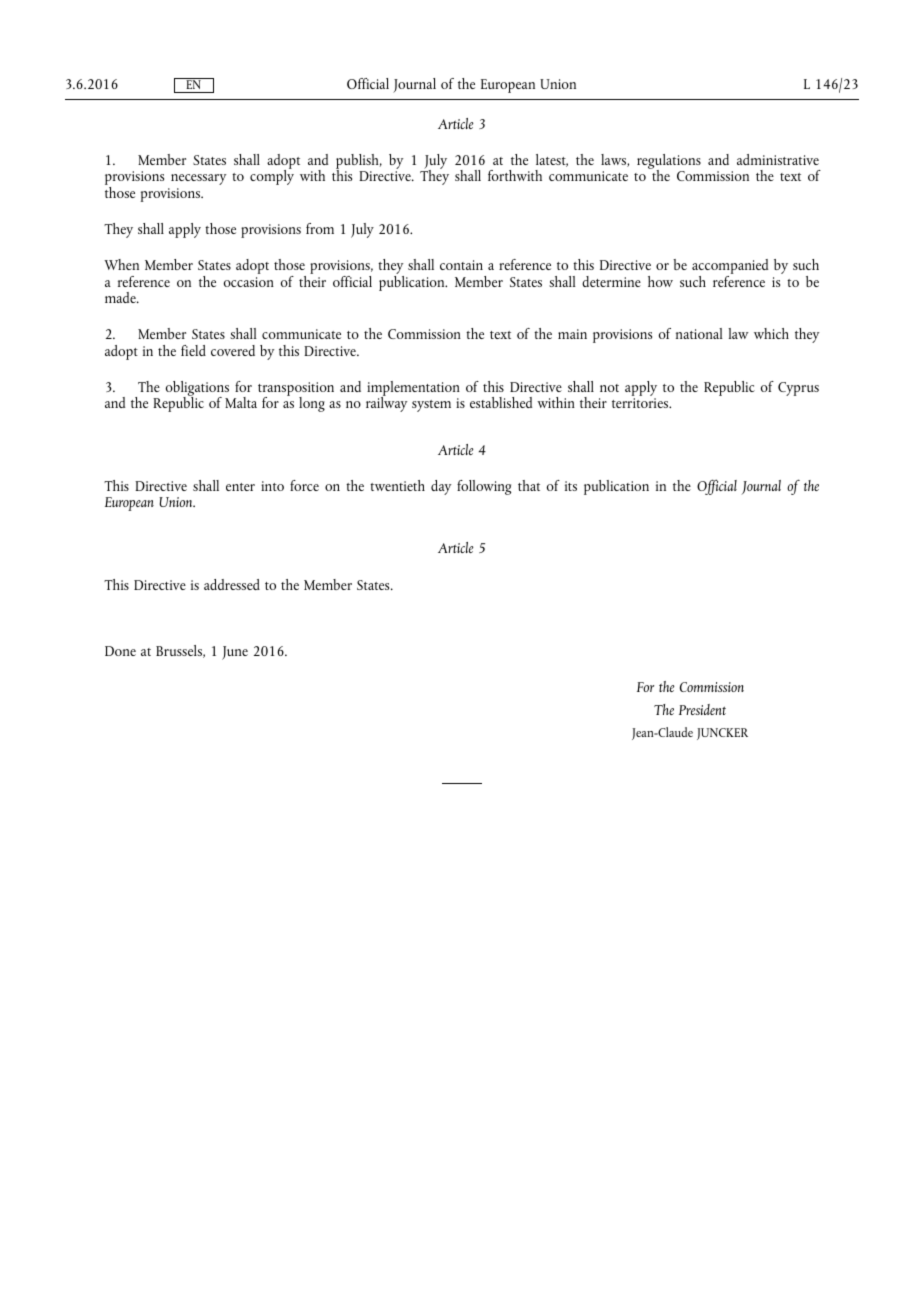 This page has height=1308, width=924. Describe the element at coordinates (669, 163) in the page. I see `regulations` at that location.
